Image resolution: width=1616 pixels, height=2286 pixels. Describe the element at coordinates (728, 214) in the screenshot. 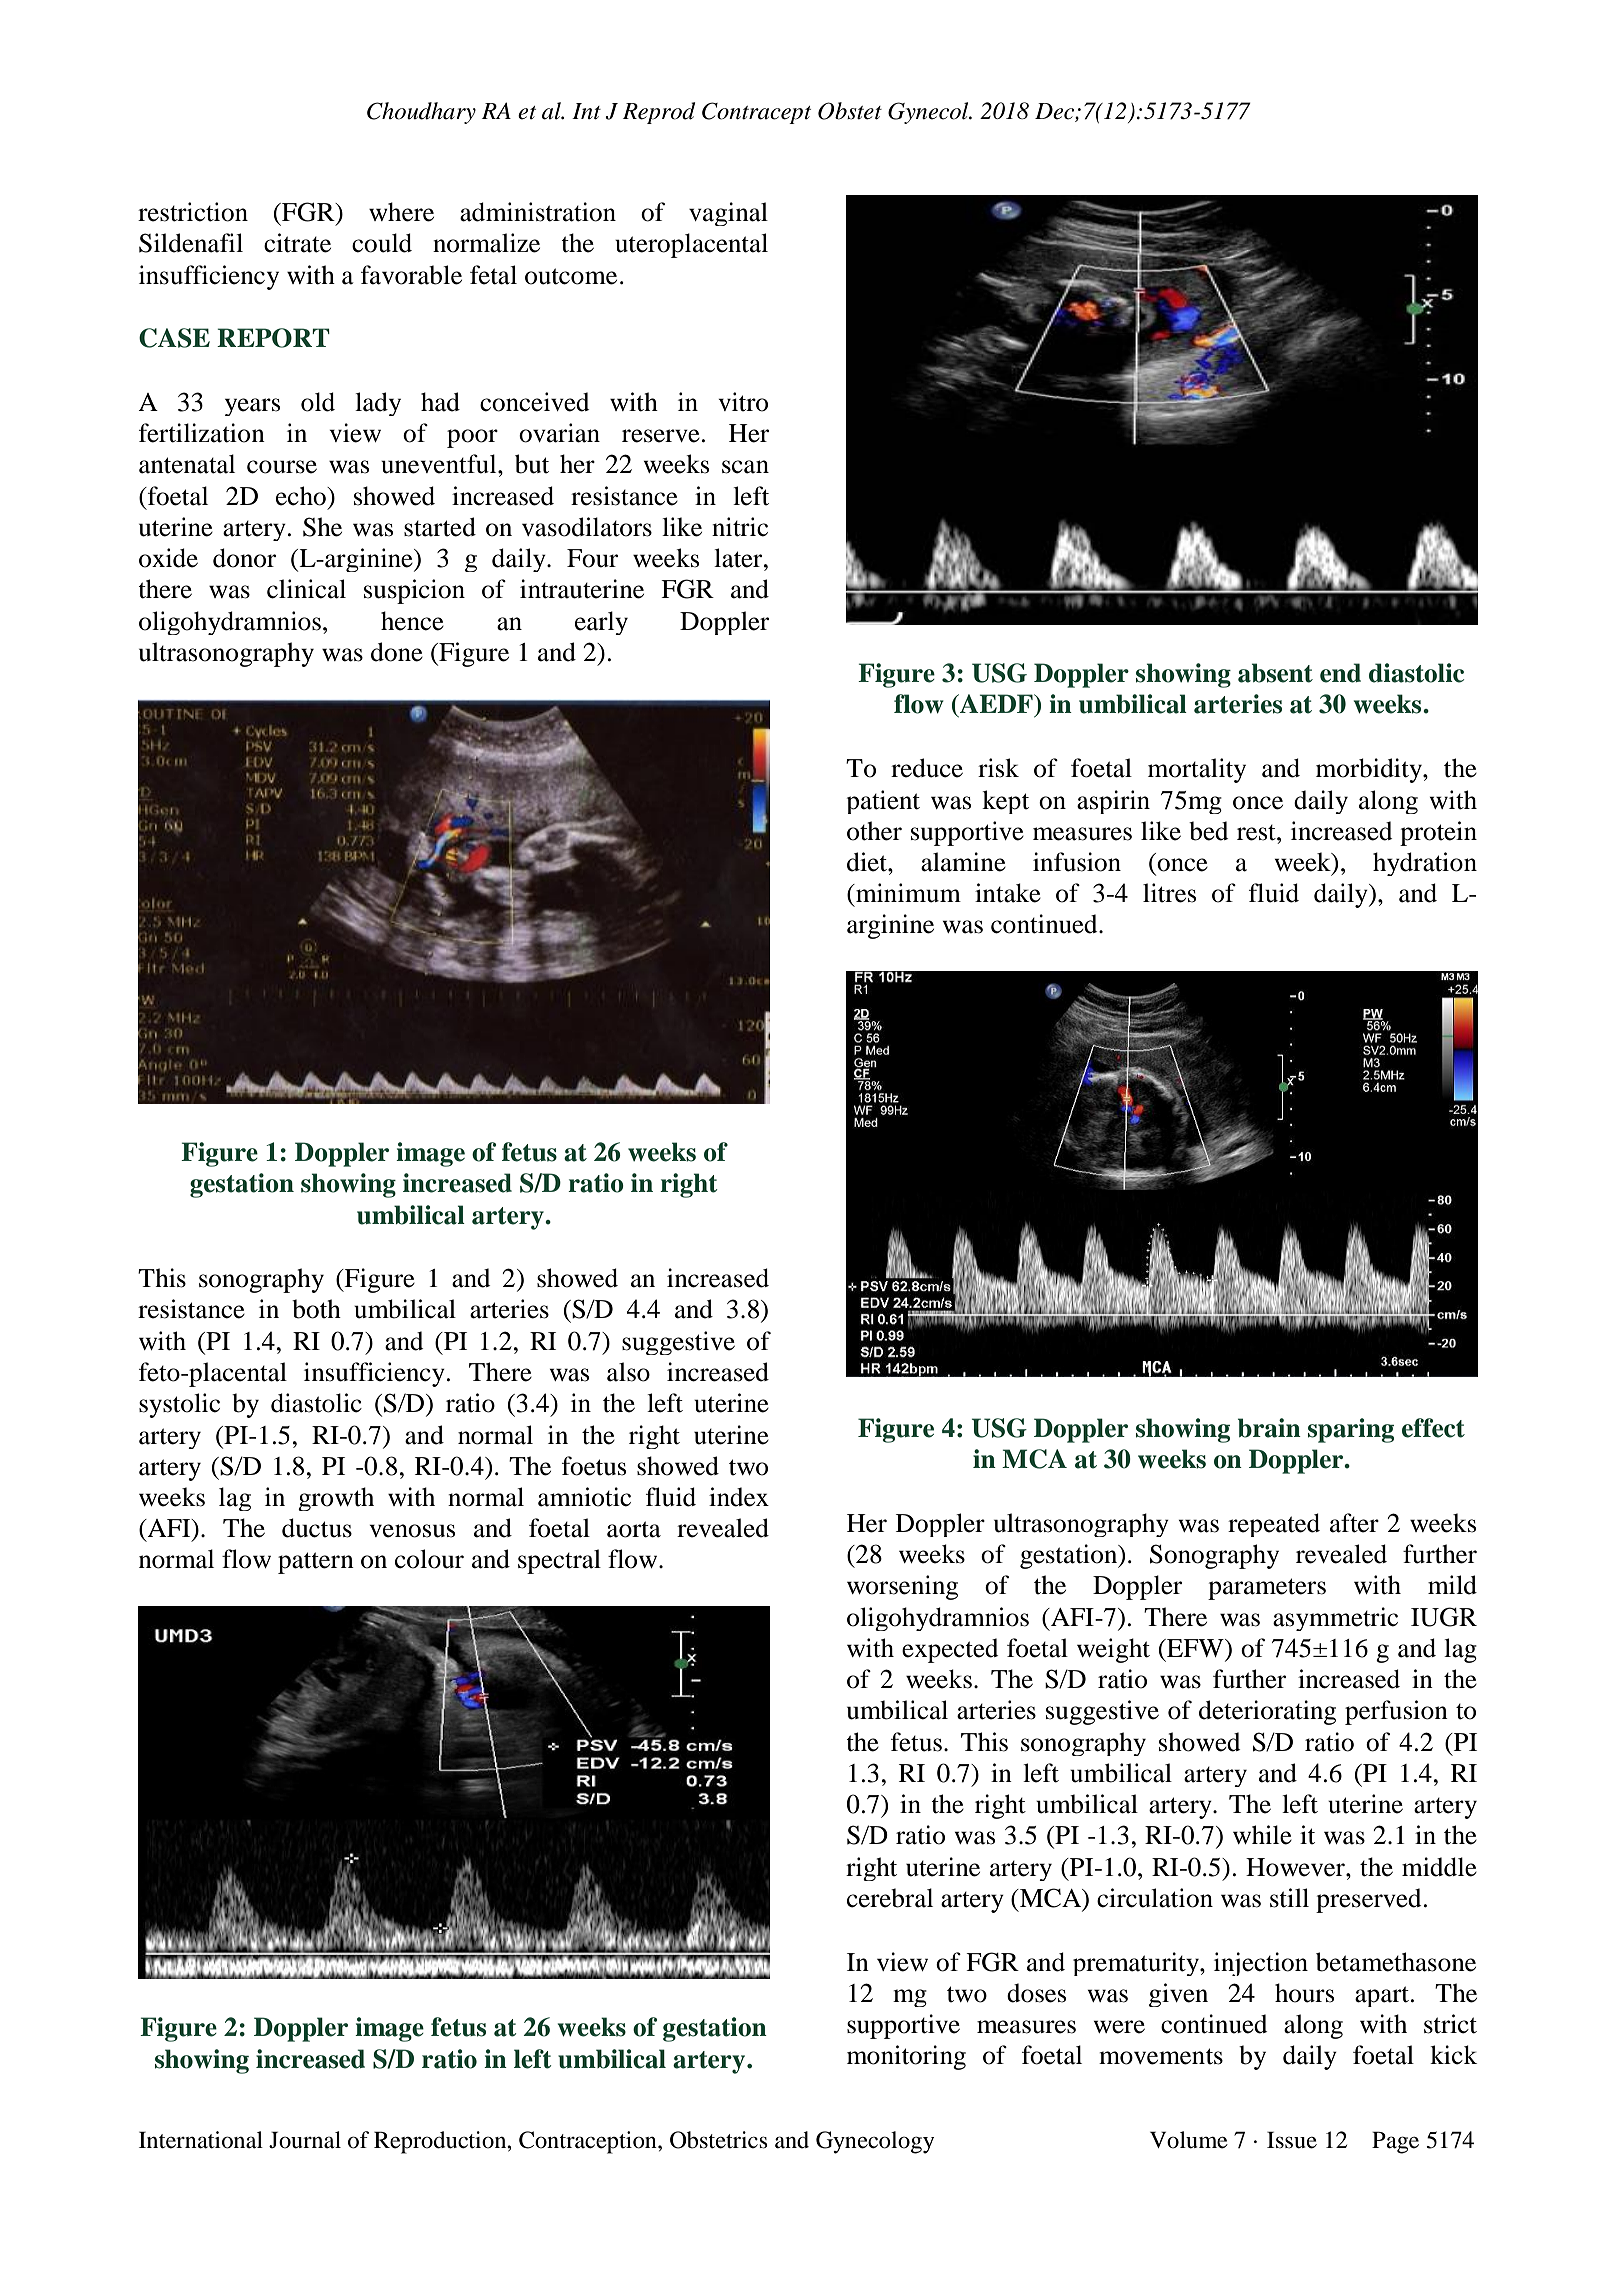

I see `vaginal` at that location.
